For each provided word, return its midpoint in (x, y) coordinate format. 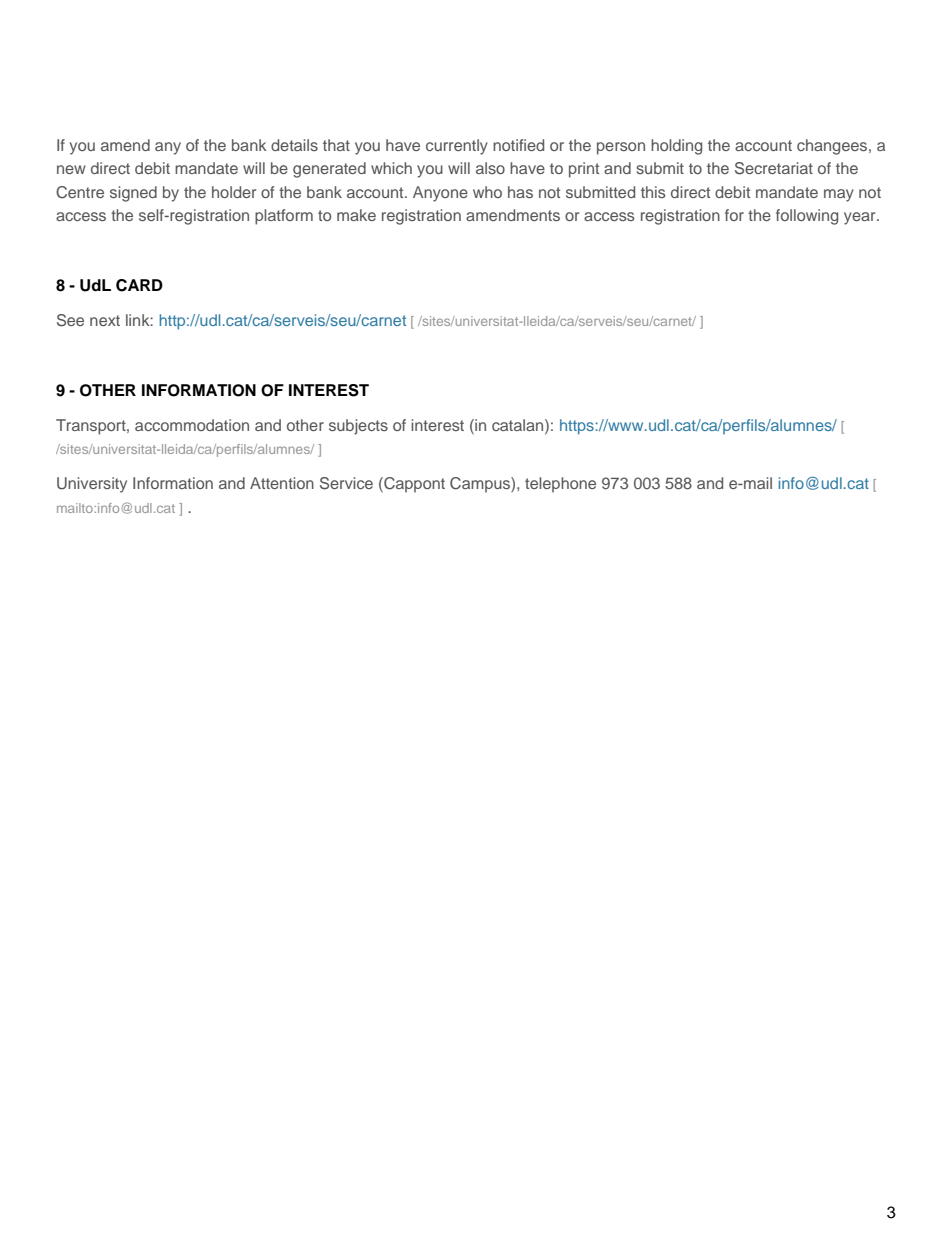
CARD (139, 285)
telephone (560, 485)
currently (457, 147)
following (807, 217)
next (105, 320)
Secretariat (774, 168)
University (92, 485)
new (71, 169)
